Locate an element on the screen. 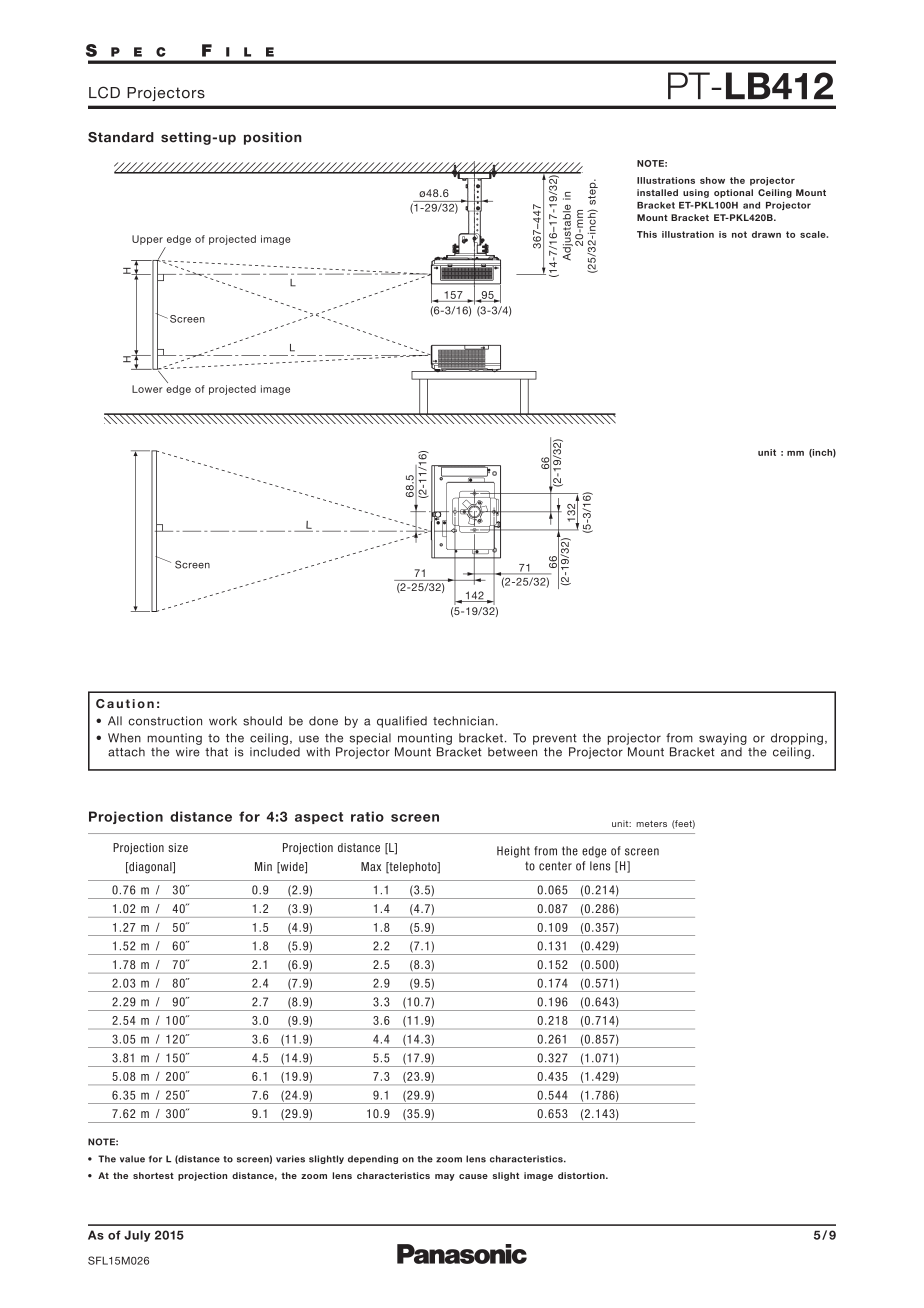 The width and height of the screenshot is (924, 1308). show is located at coordinates (712, 180).
